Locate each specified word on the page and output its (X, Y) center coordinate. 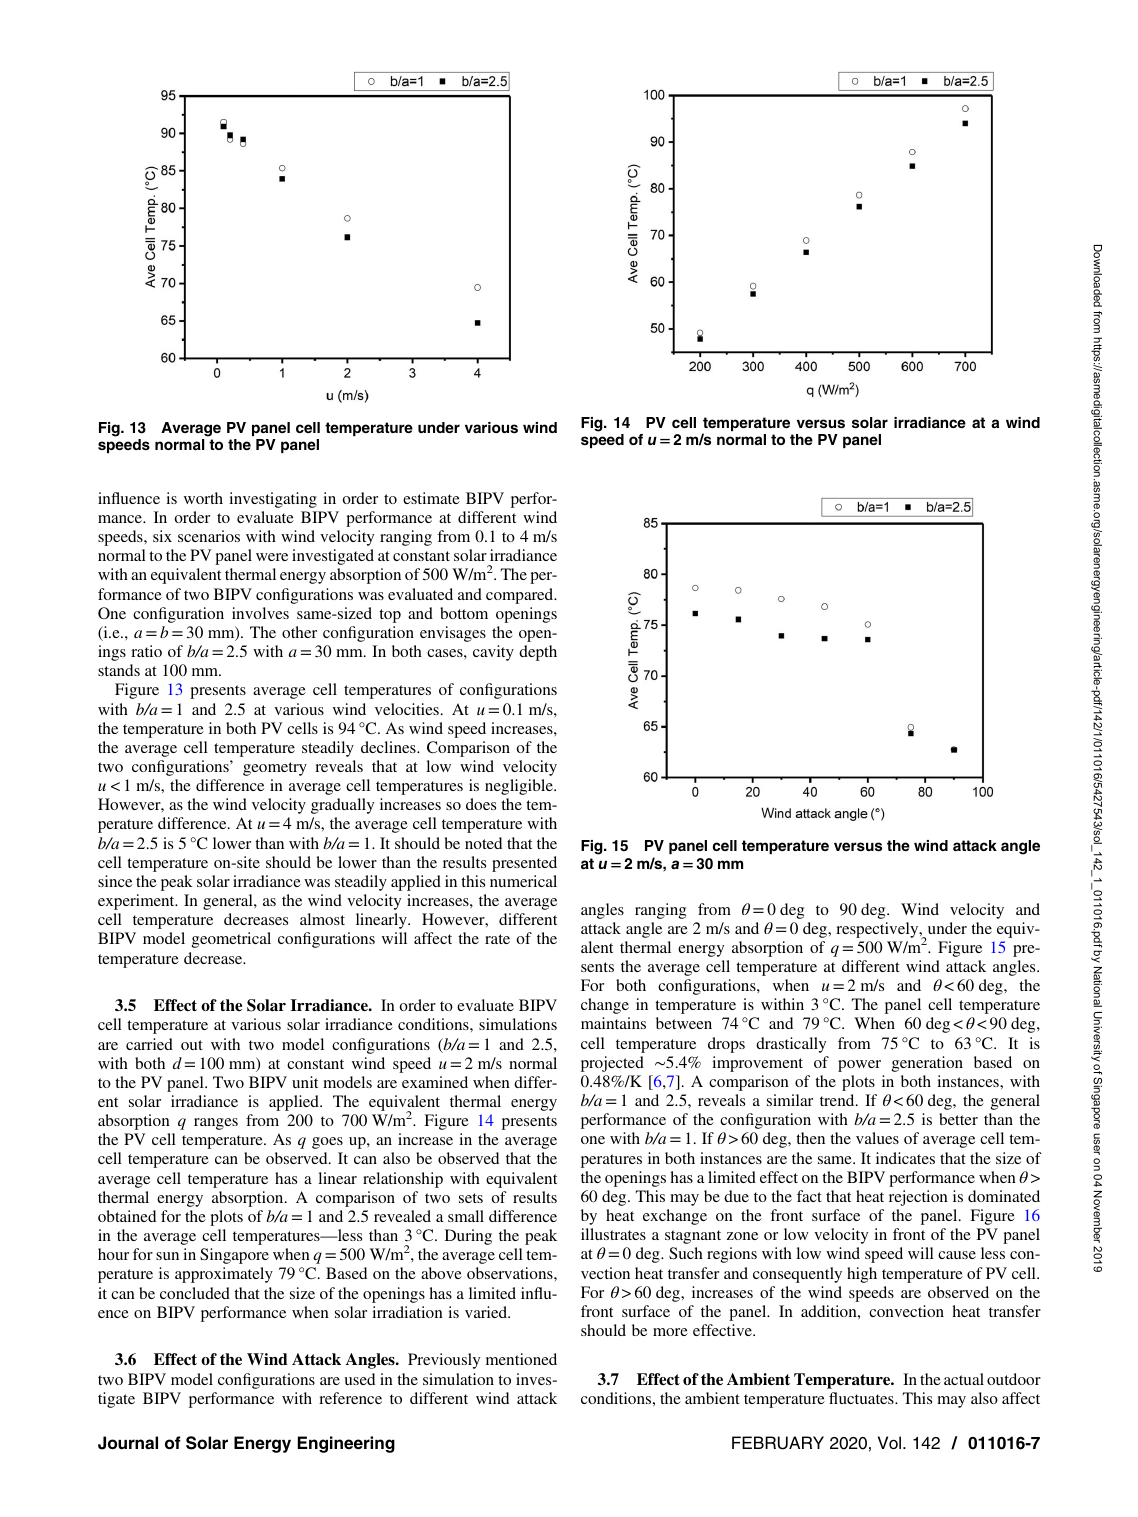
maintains (613, 1023)
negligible (520, 787)
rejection (918, 1198)
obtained (127, 1216)
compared (521, 596)
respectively (878, 930)
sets (471, 1198)
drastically (791, 1045)
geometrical (231, 940)
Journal (128, 1443)
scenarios (209, 536)
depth (538, 653)
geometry (275, 769)
